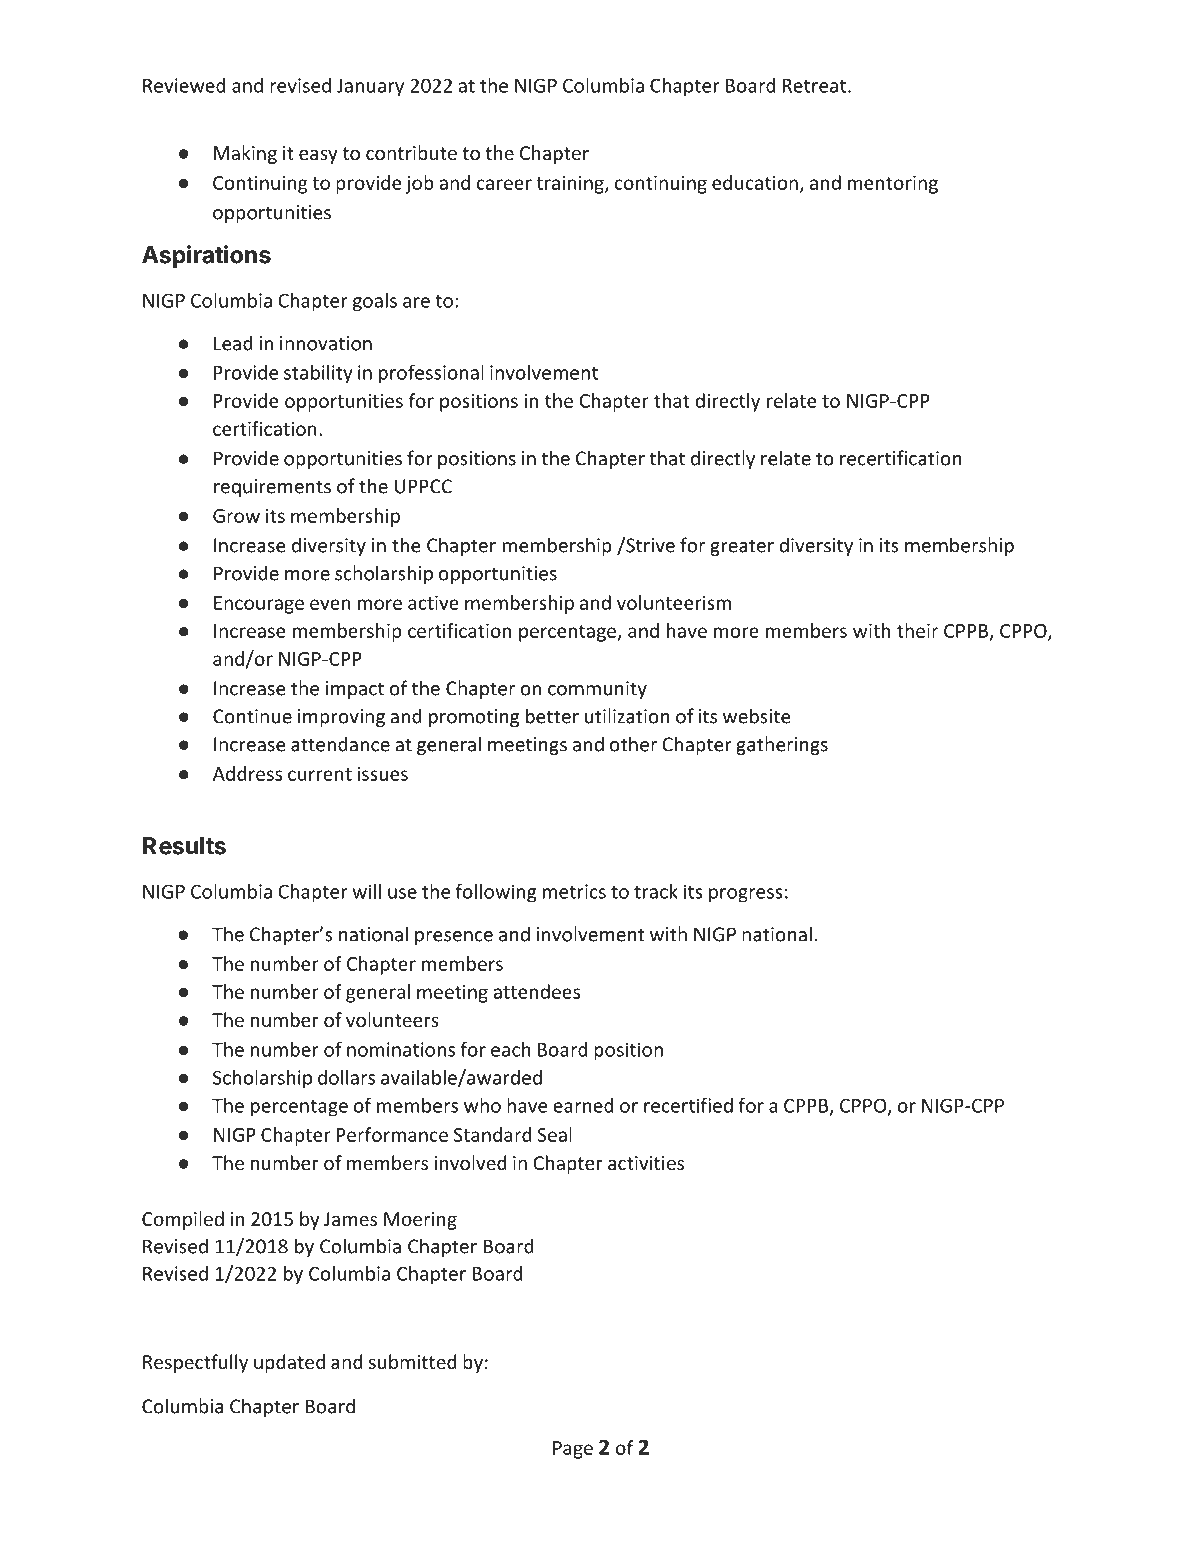  I want to click on Page, so click(573, 1450).
